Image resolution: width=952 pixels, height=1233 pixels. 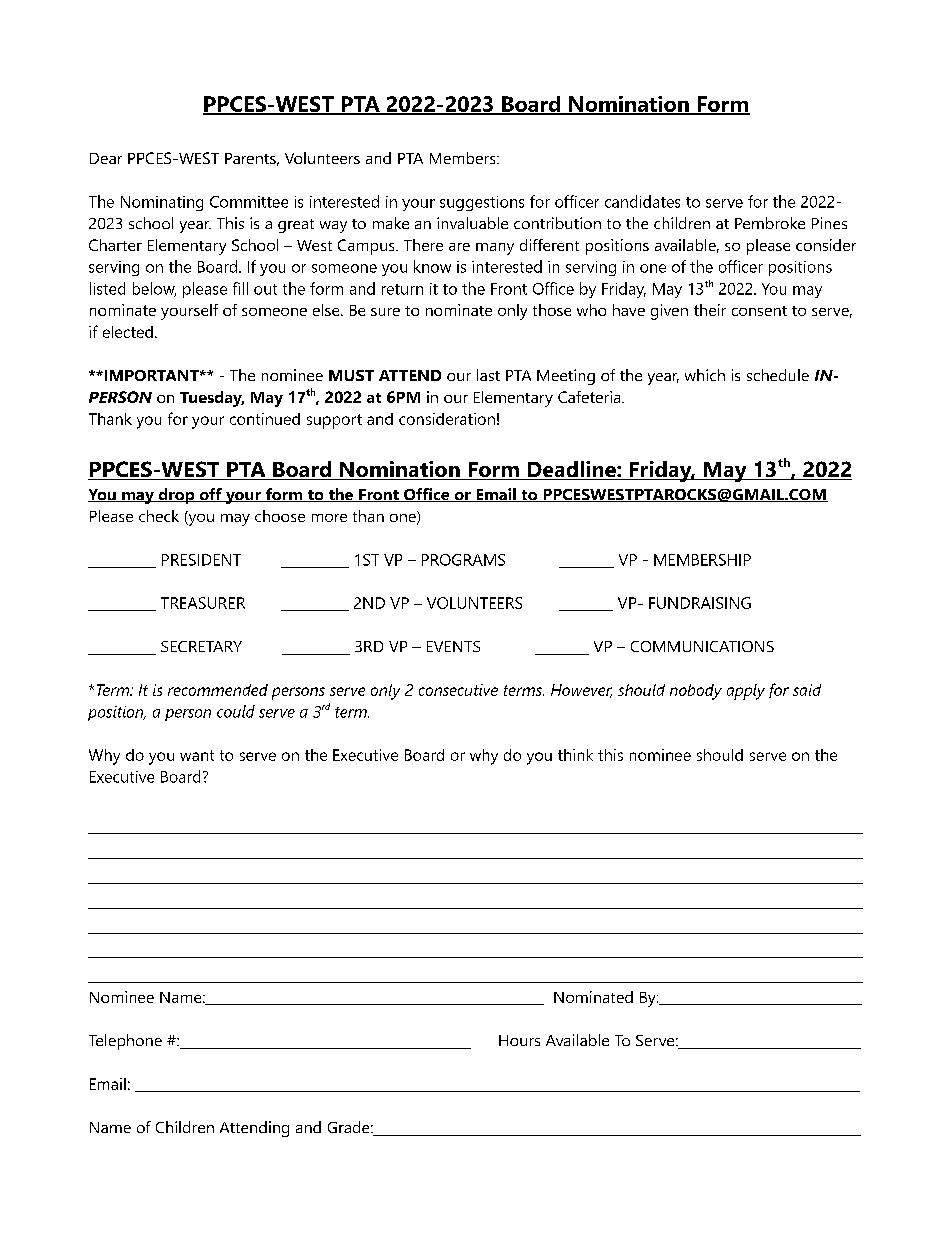 What do you see at coordinates (458, 690) in the document?
I see `consecutive` at bounding box center [458, 690].
